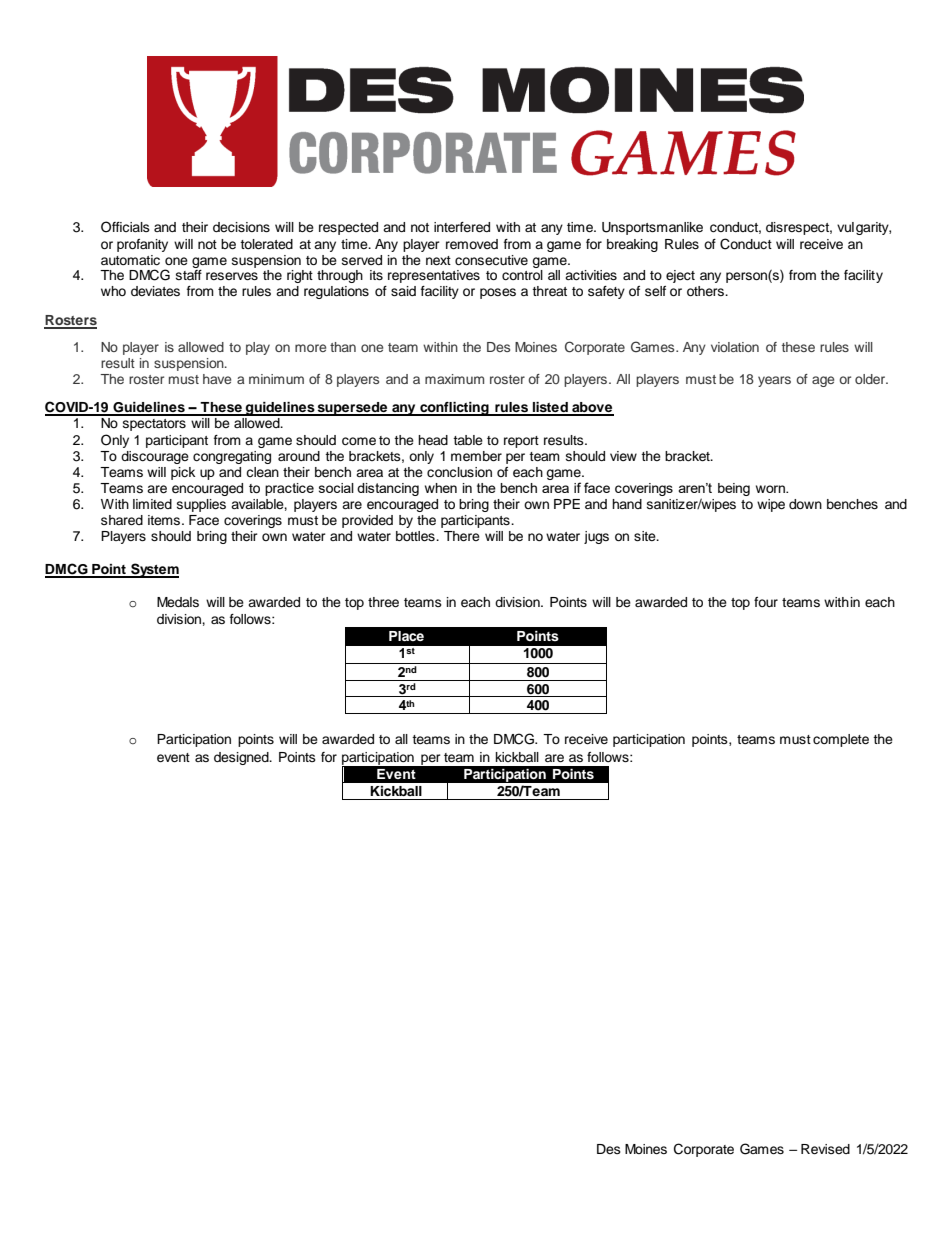  Describe the element at coordinates (189, 275) in the image. I see `staff` at that location.
